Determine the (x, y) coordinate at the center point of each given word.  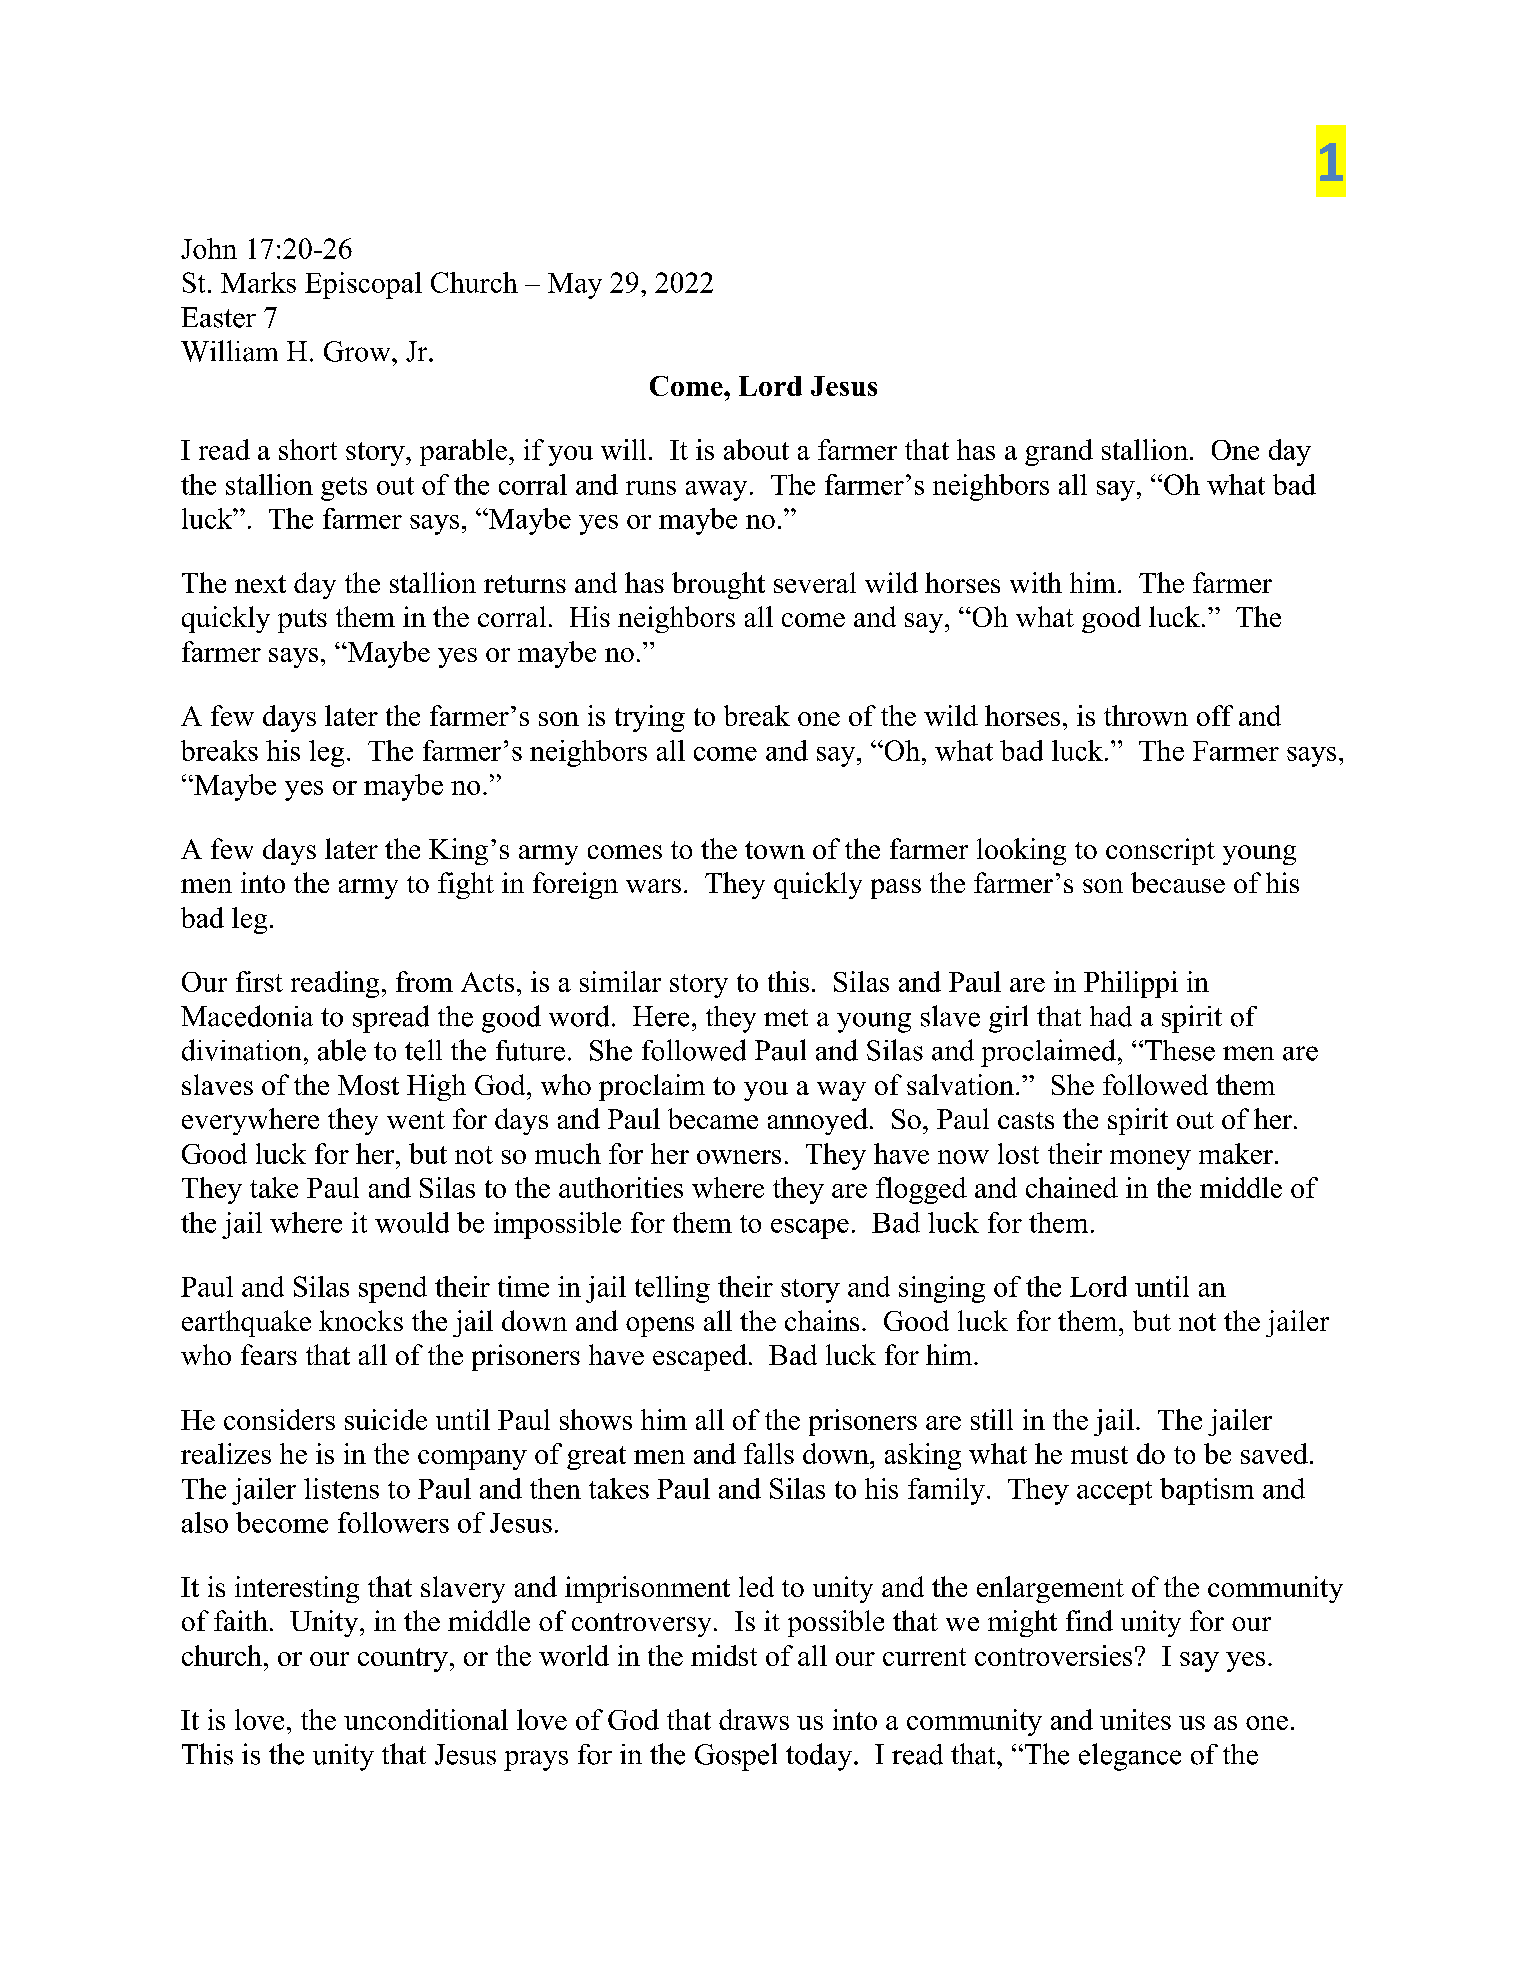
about (756, 449)
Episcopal (363, 285)
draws (754, 1719)
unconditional (426, 1719)
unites (1135, 1719)
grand (1059, 452)
